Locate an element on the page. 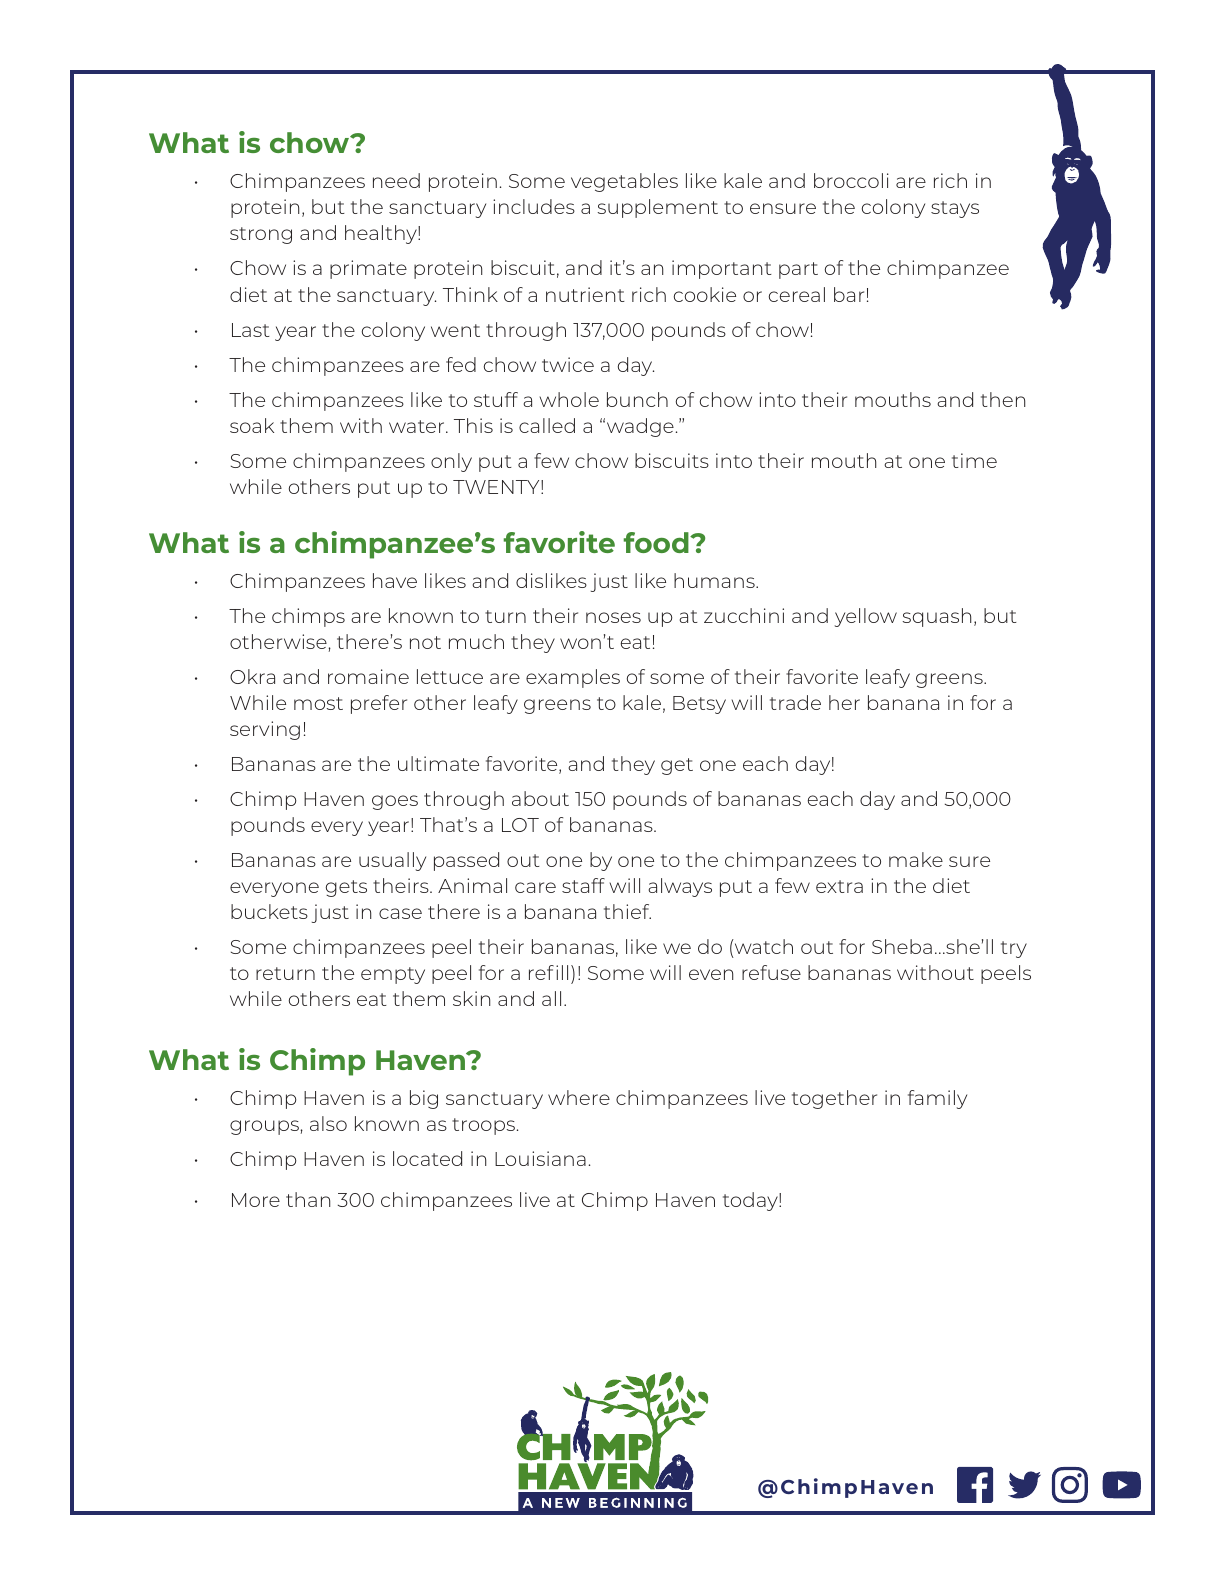 This image has width=1225, height=1585. then is located at coordinates (1003, 399).
